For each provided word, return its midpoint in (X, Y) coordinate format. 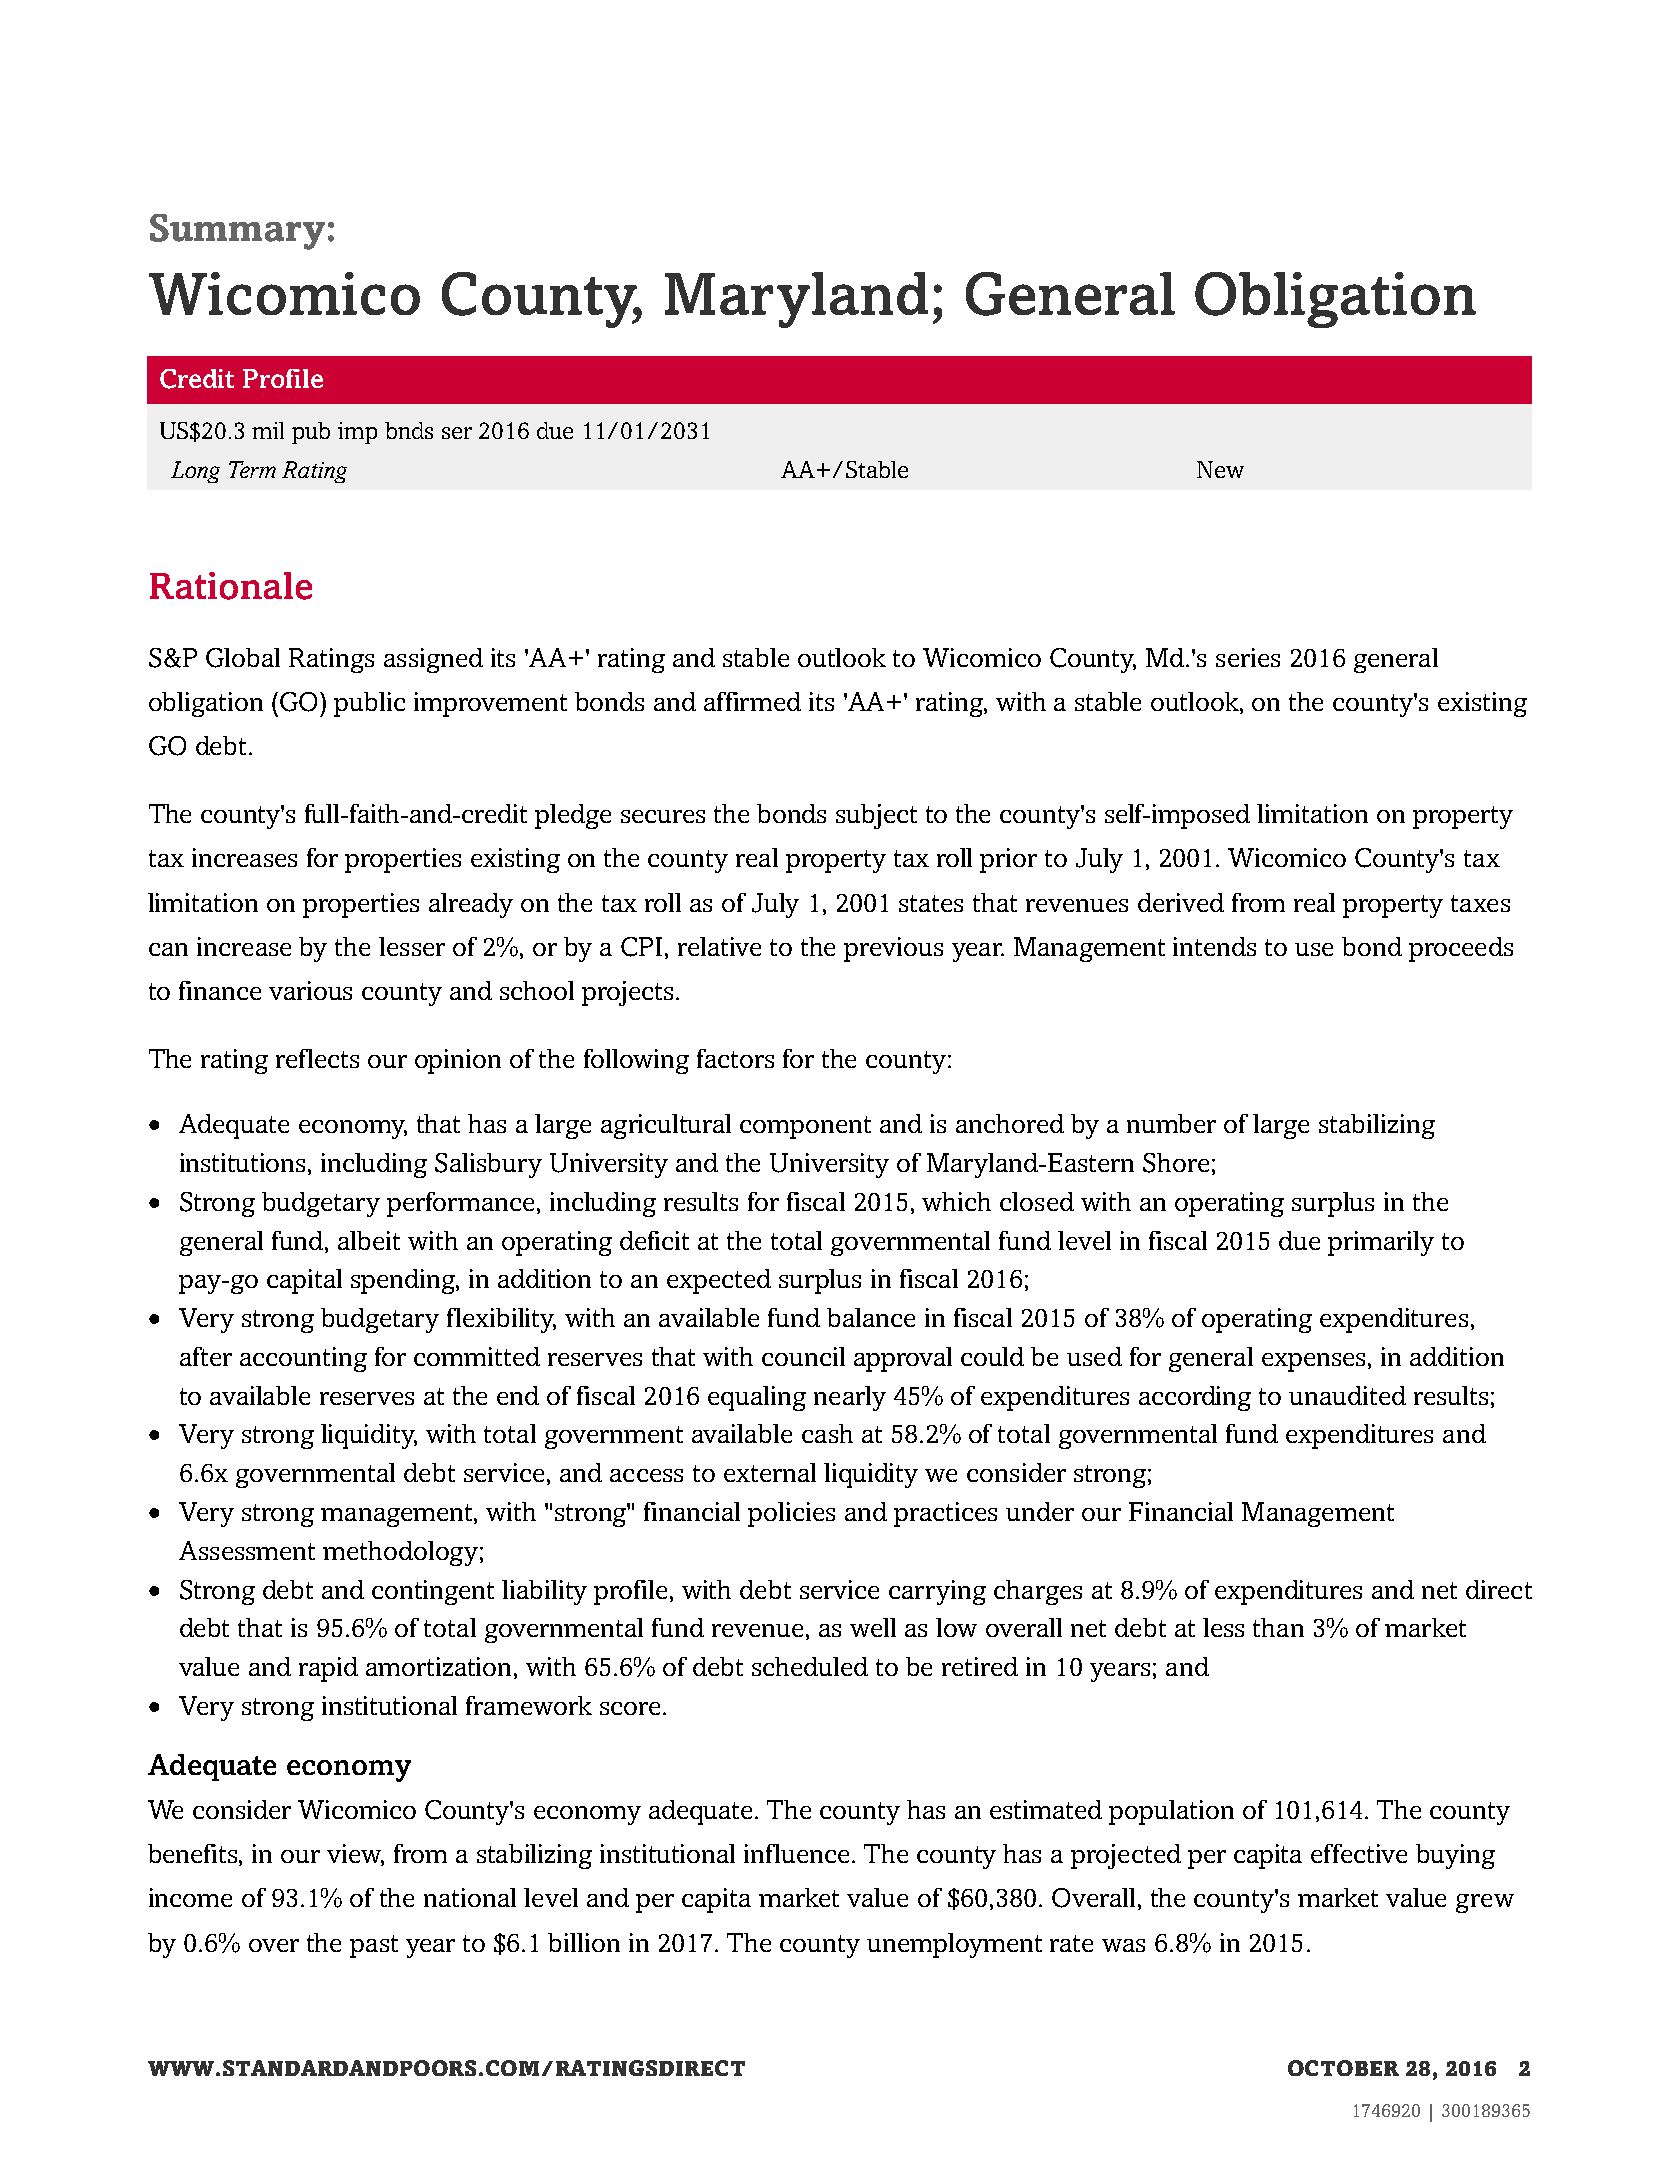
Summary (237, 232)
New (1220, 469)
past (374, 1946)
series (1248, 657)
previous (893, 949)
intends (1214, 946)
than (1278, 1627)
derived (1181, 902)
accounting (303, 1359)
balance (871, 1317)
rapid (328, 1669)
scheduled (810, 1666)
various (310, 990)
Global (243, 658)
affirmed (752, 701)
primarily (1381, 1243)
